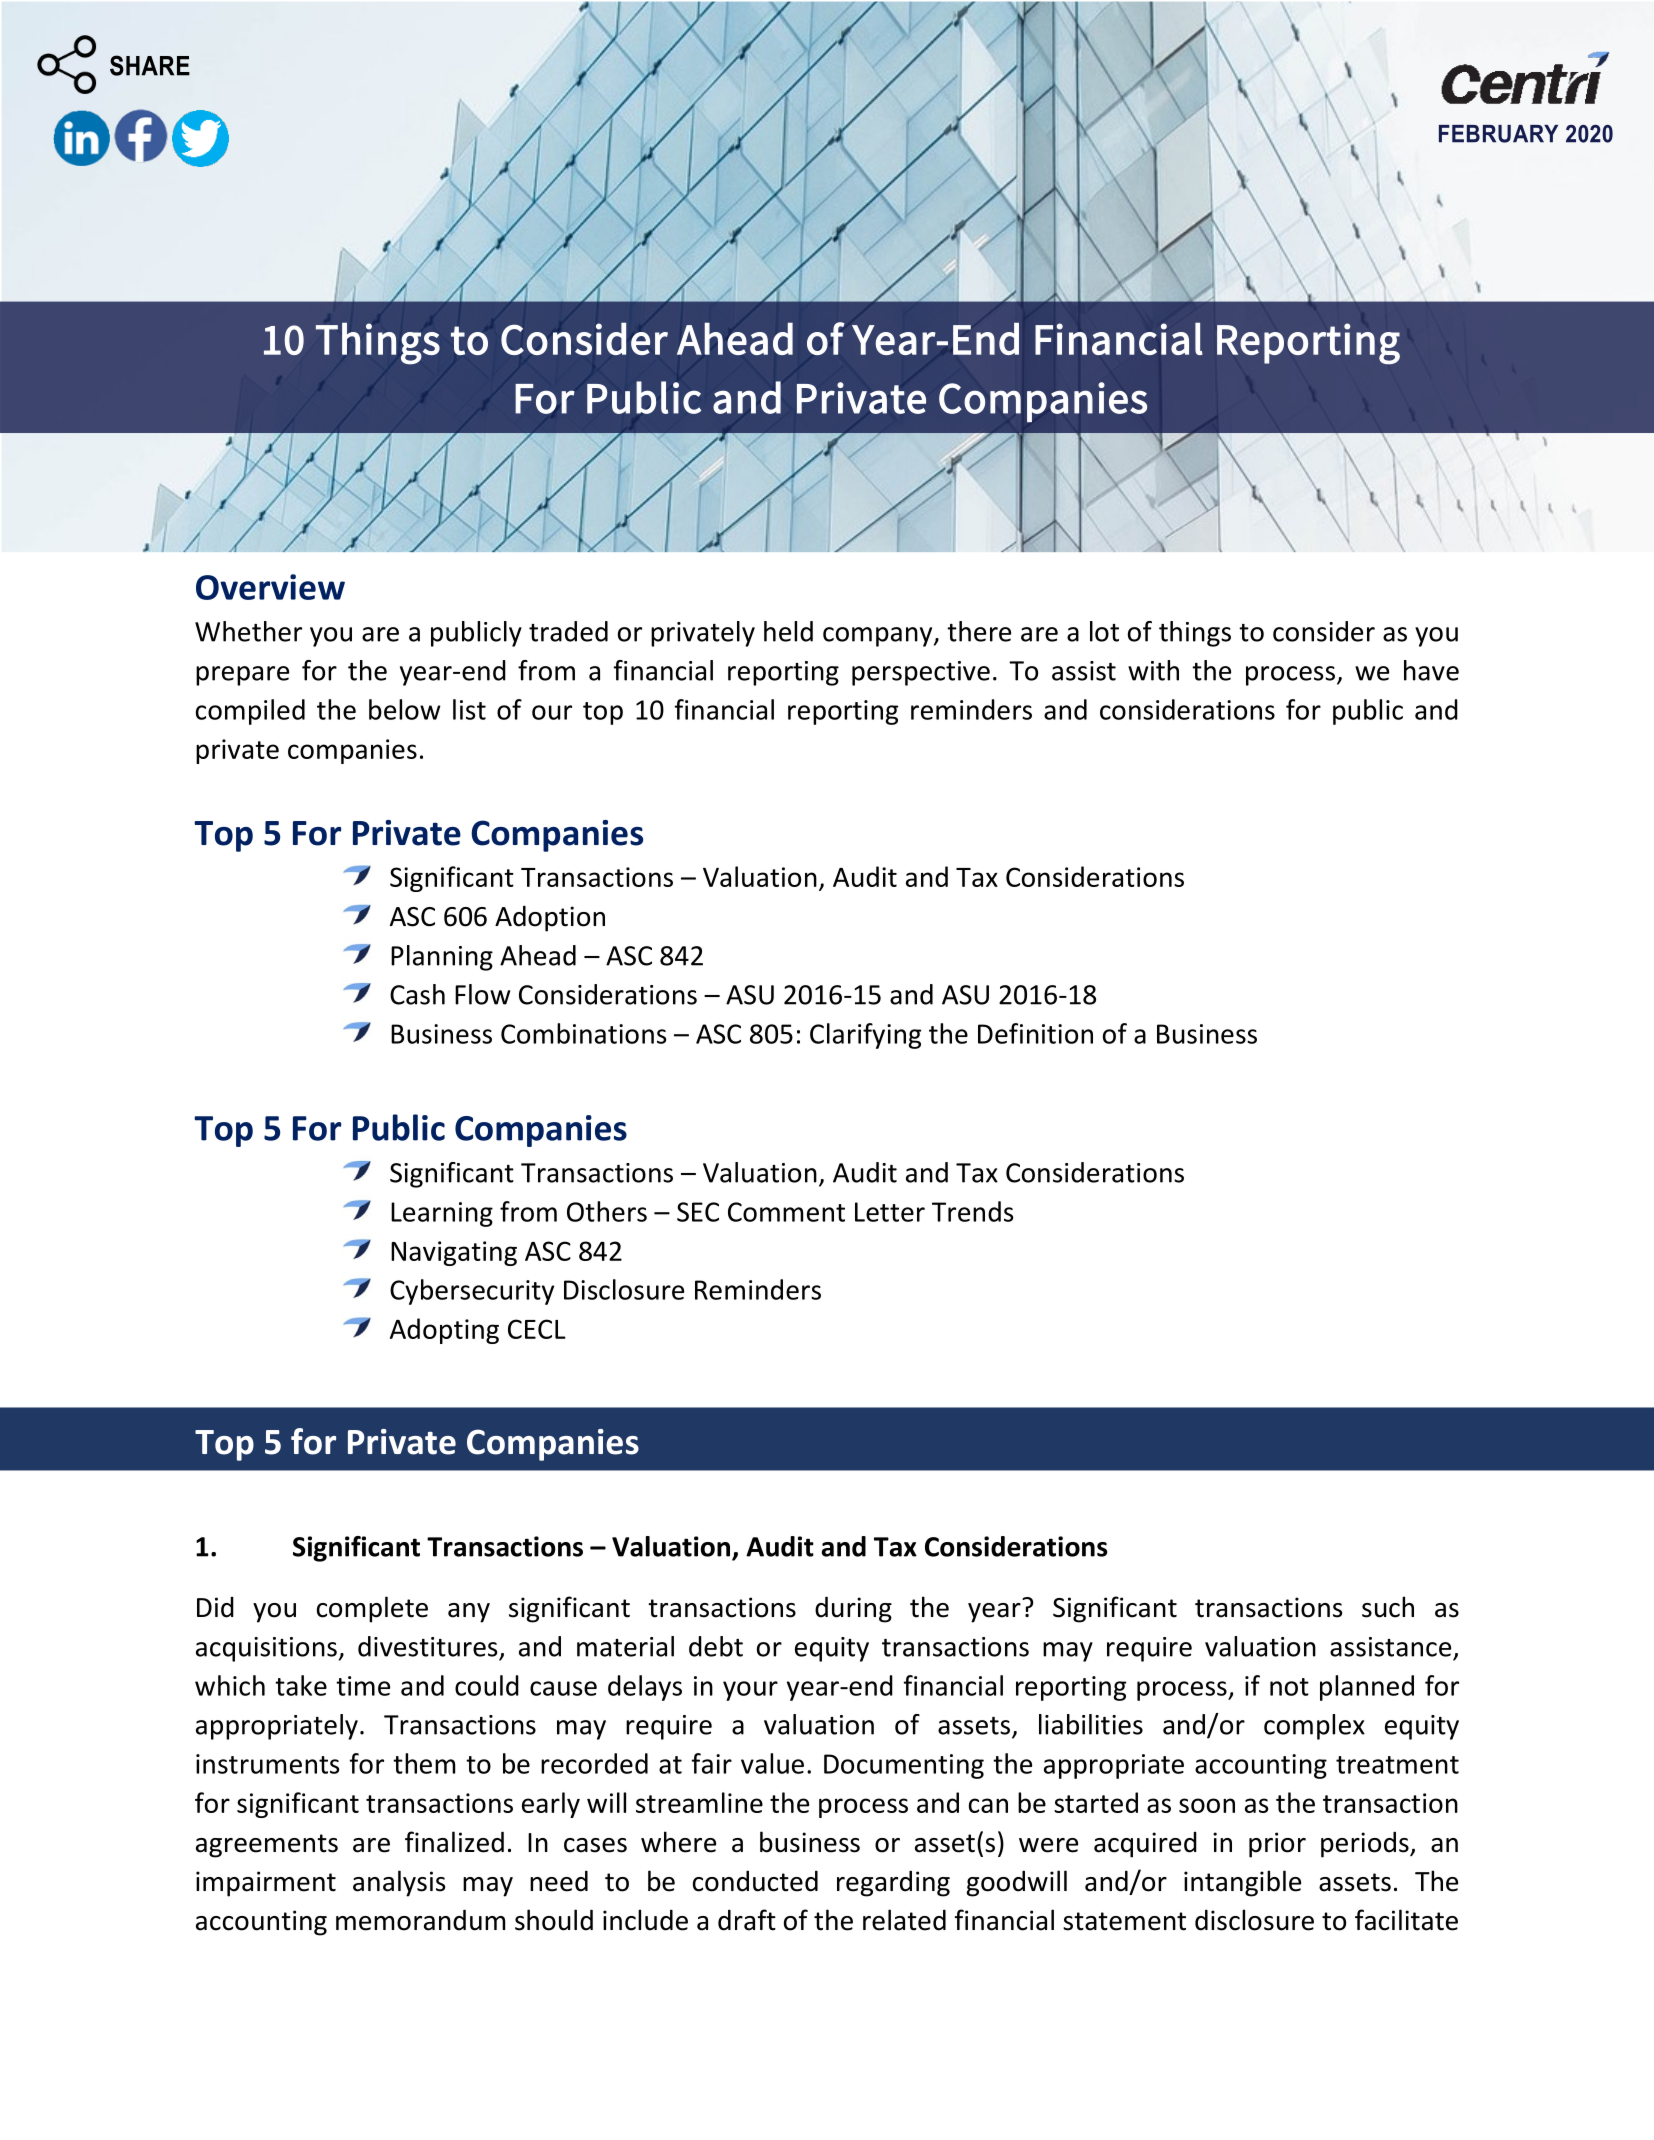 This screenshot has width=1654, height=2140. I want to click on SHARE, so click(150, 65).
